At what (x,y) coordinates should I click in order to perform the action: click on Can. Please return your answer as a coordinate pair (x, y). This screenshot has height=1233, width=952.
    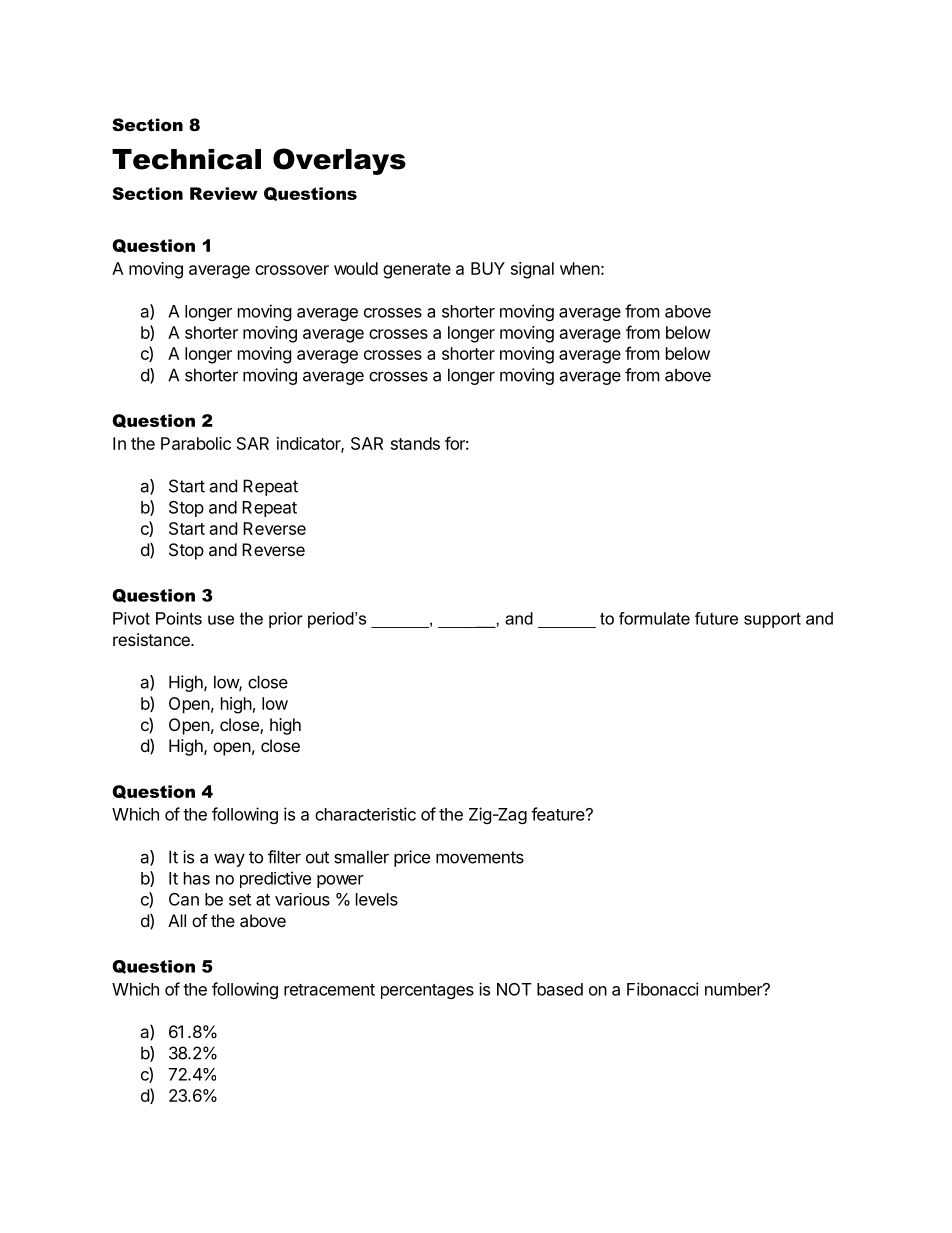
    Looking at the image, I should click on (184, 899).
